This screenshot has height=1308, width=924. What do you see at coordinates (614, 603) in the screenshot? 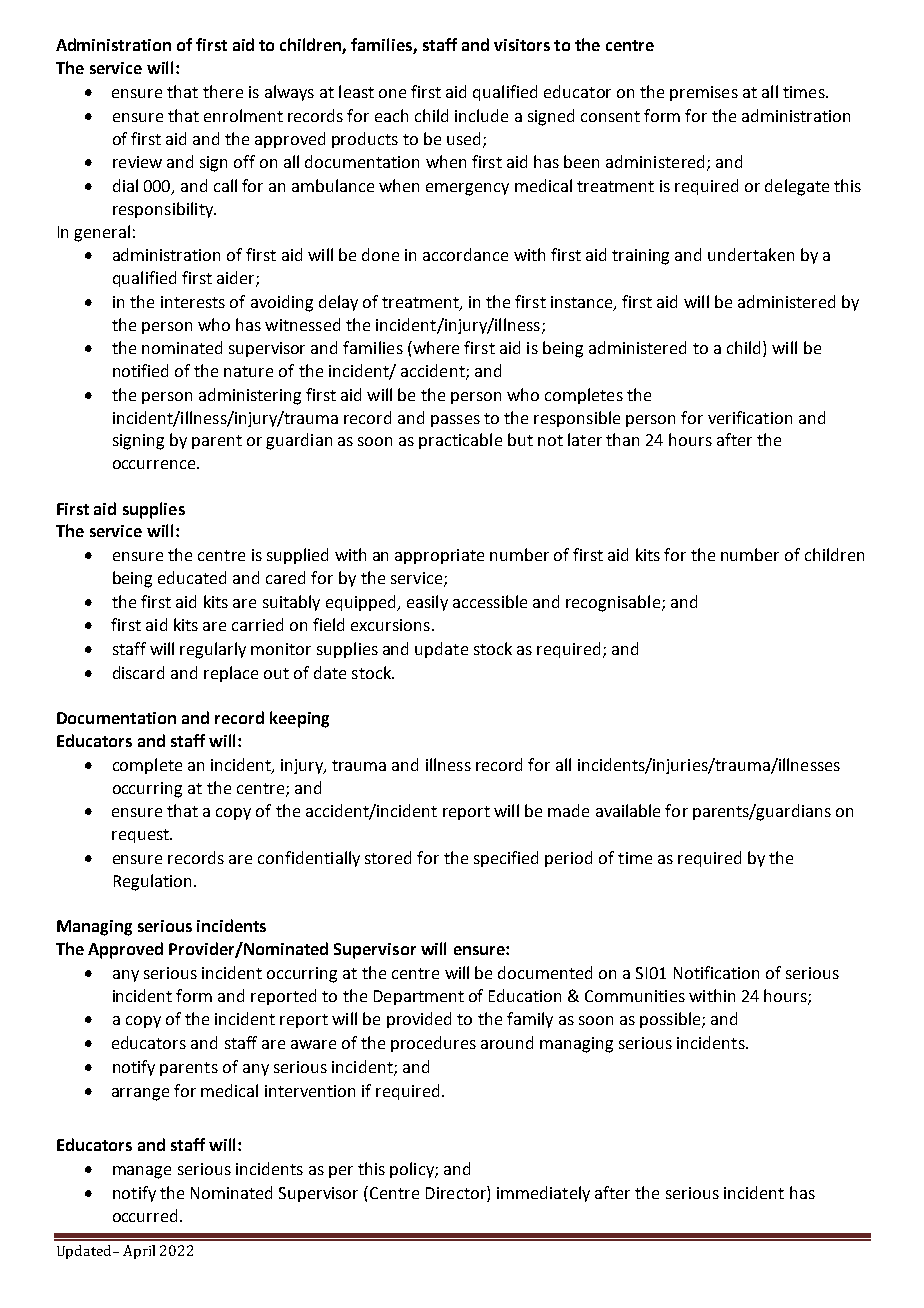
I see `recognisable` at bounding box center [614, 603].
